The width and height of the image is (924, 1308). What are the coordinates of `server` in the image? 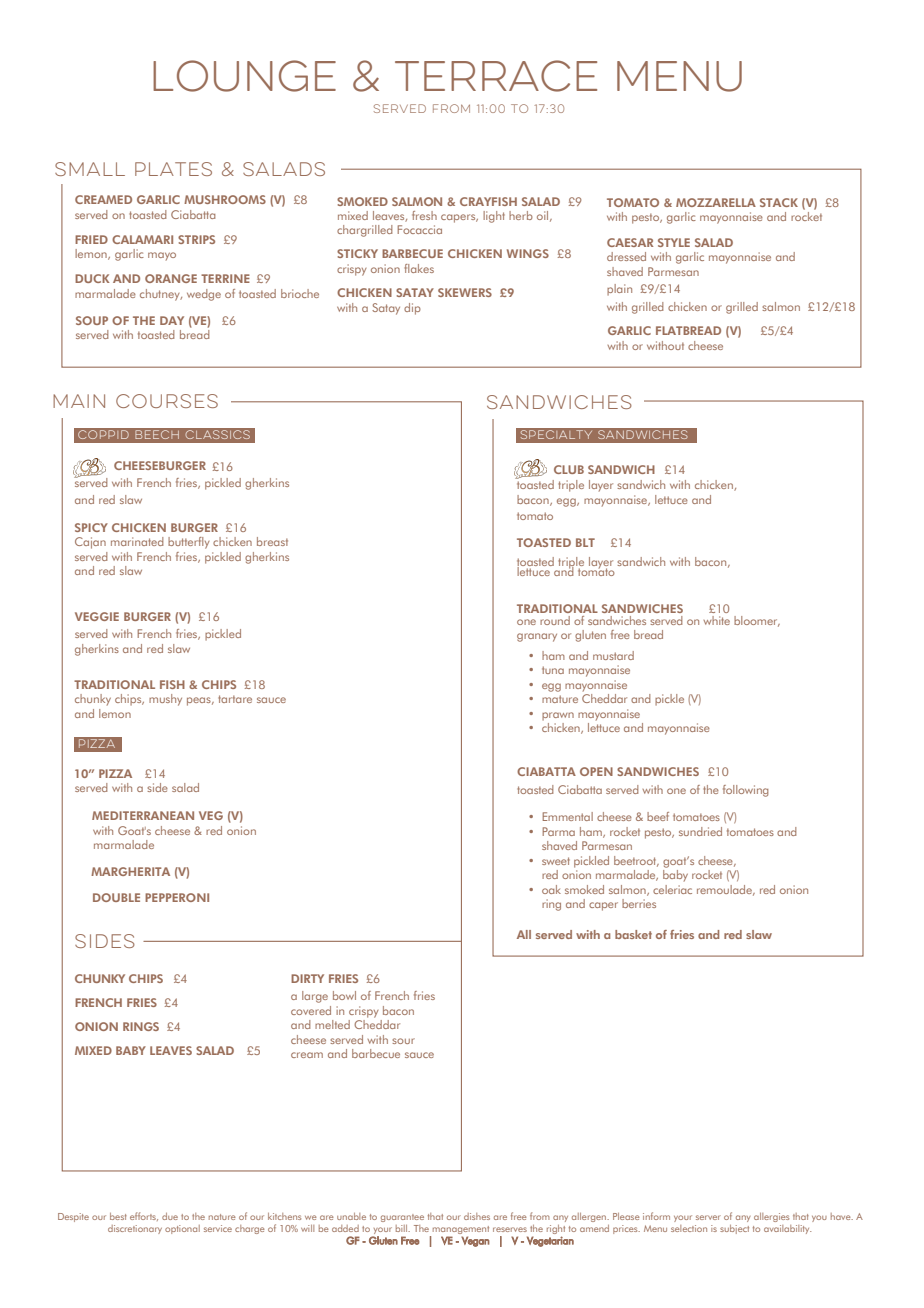 It's located at (708, 1217).
